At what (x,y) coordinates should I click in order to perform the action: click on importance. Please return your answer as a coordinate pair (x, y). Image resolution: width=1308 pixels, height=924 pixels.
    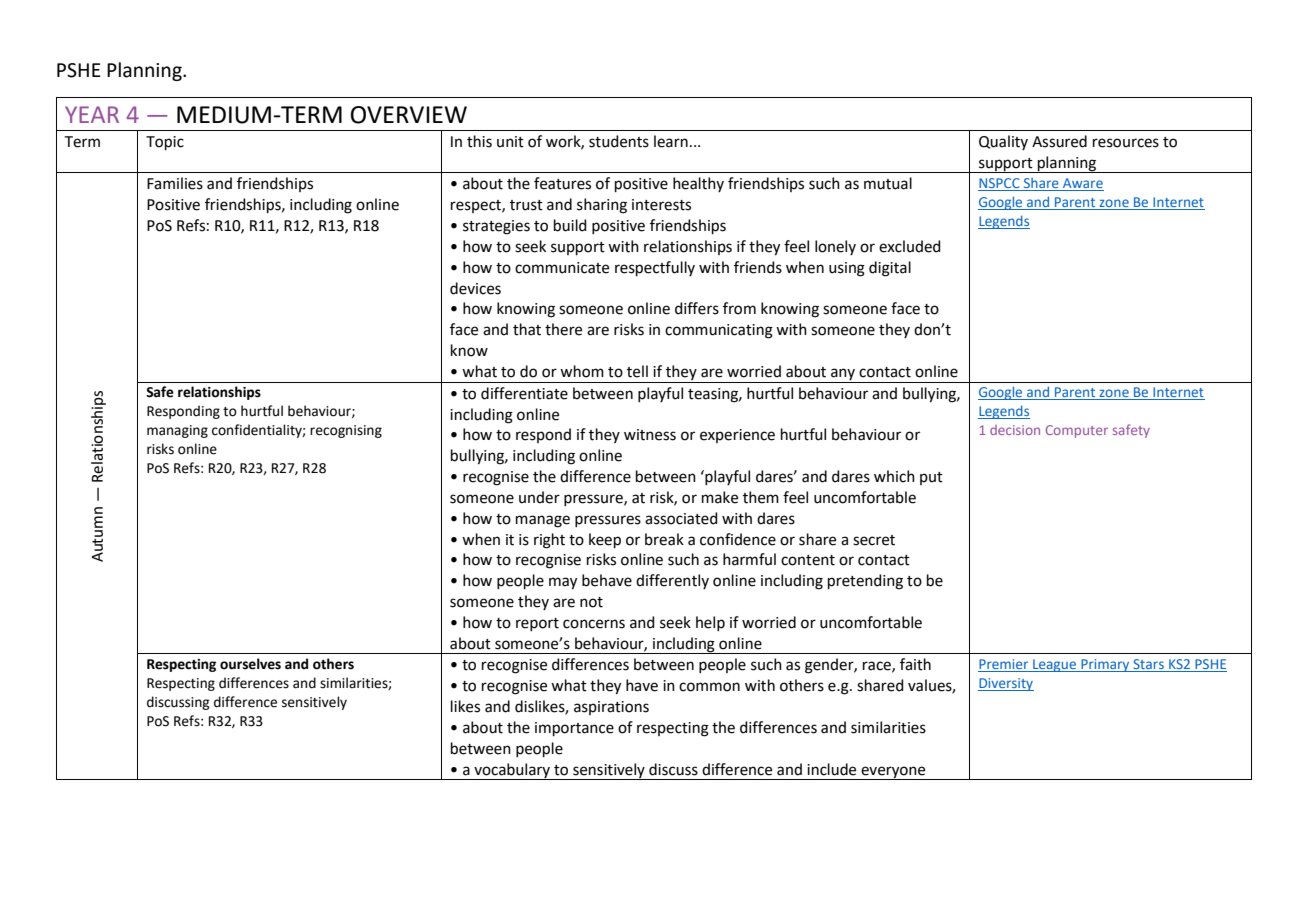
    Looking at the image, I should click on (574, 729).
